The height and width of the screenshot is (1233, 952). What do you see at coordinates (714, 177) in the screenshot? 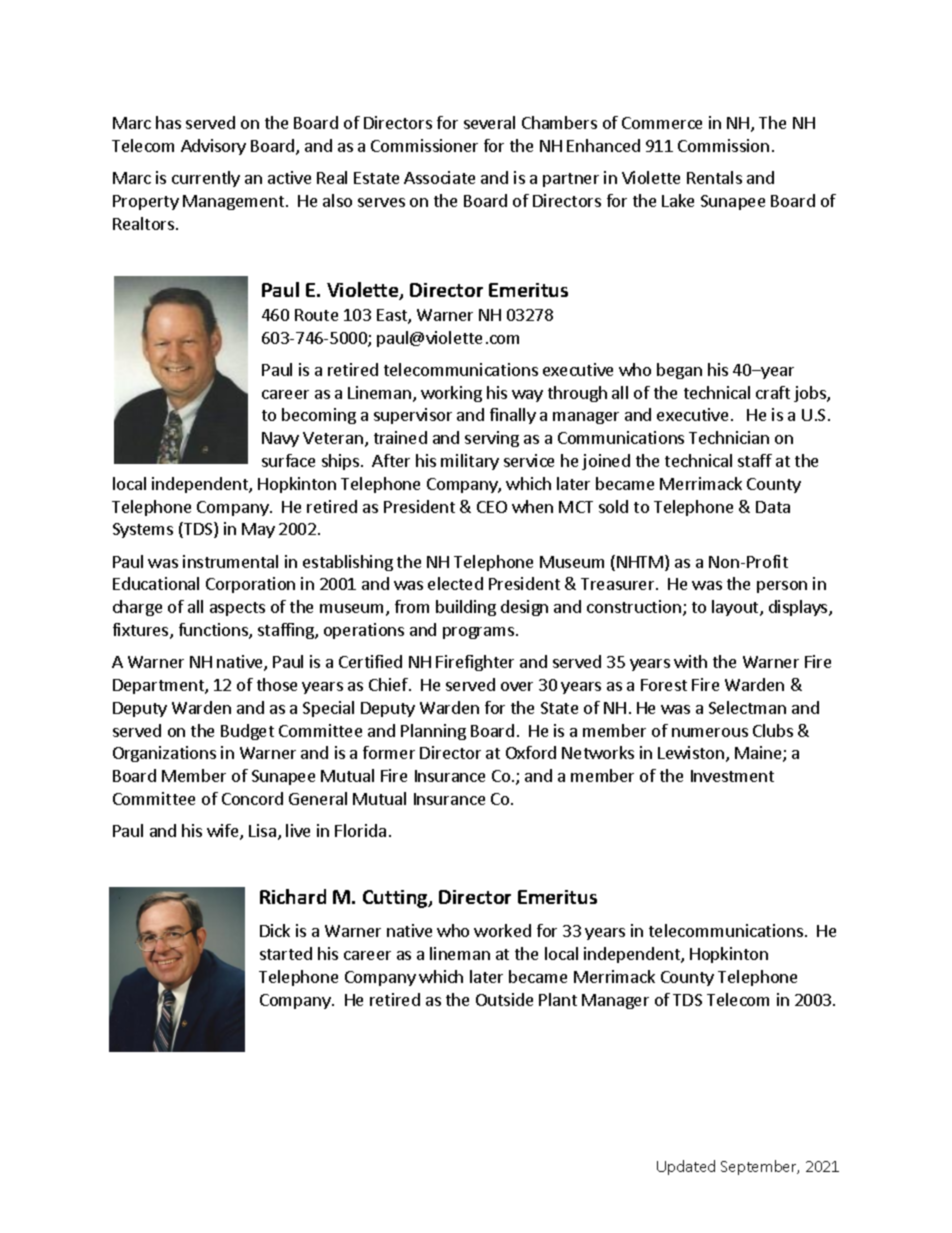
I see `Rentals` at bounding box center [714, 177].
